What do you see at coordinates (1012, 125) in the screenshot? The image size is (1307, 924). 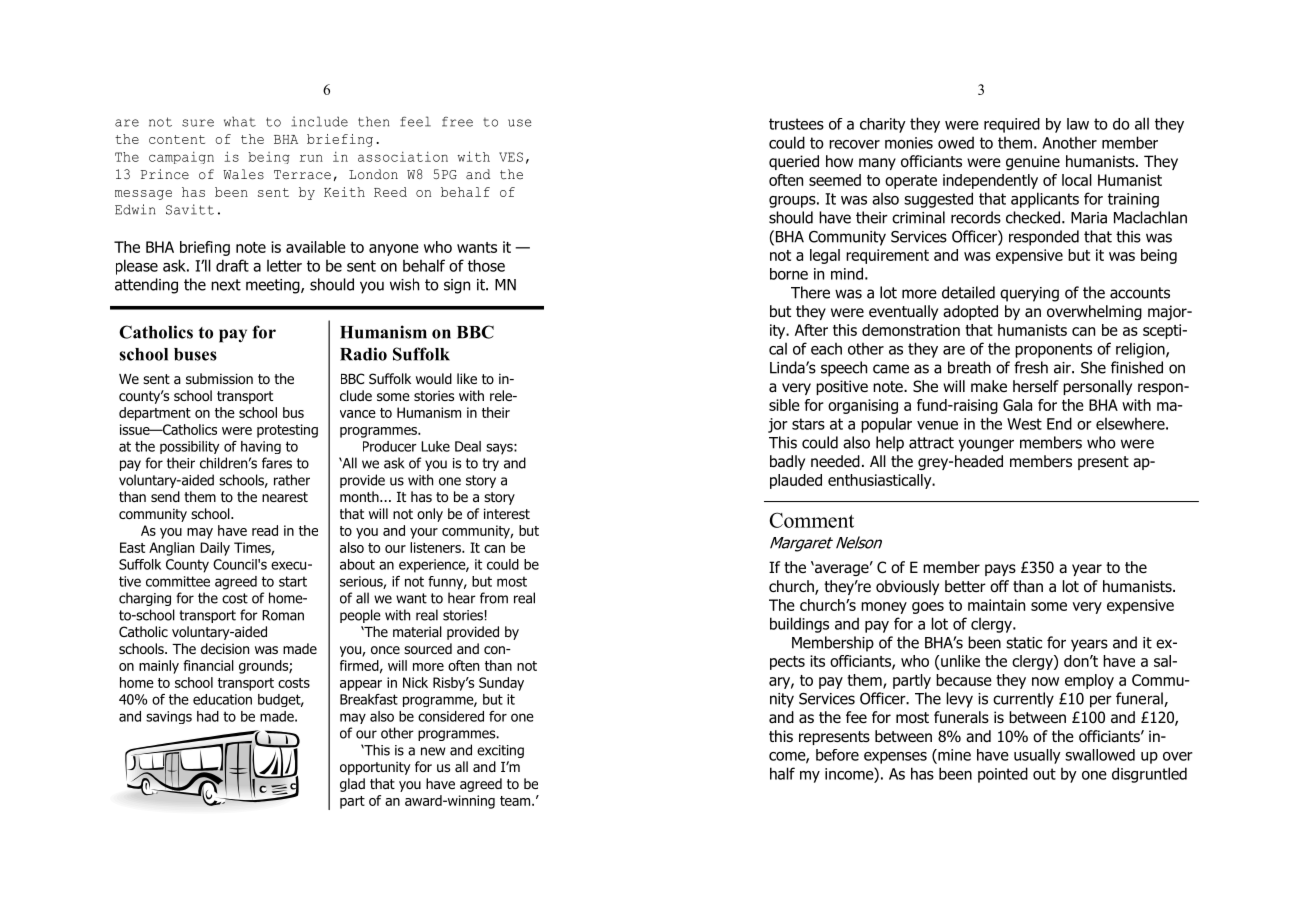 I see `required` at bounding box center [1012, 125].
